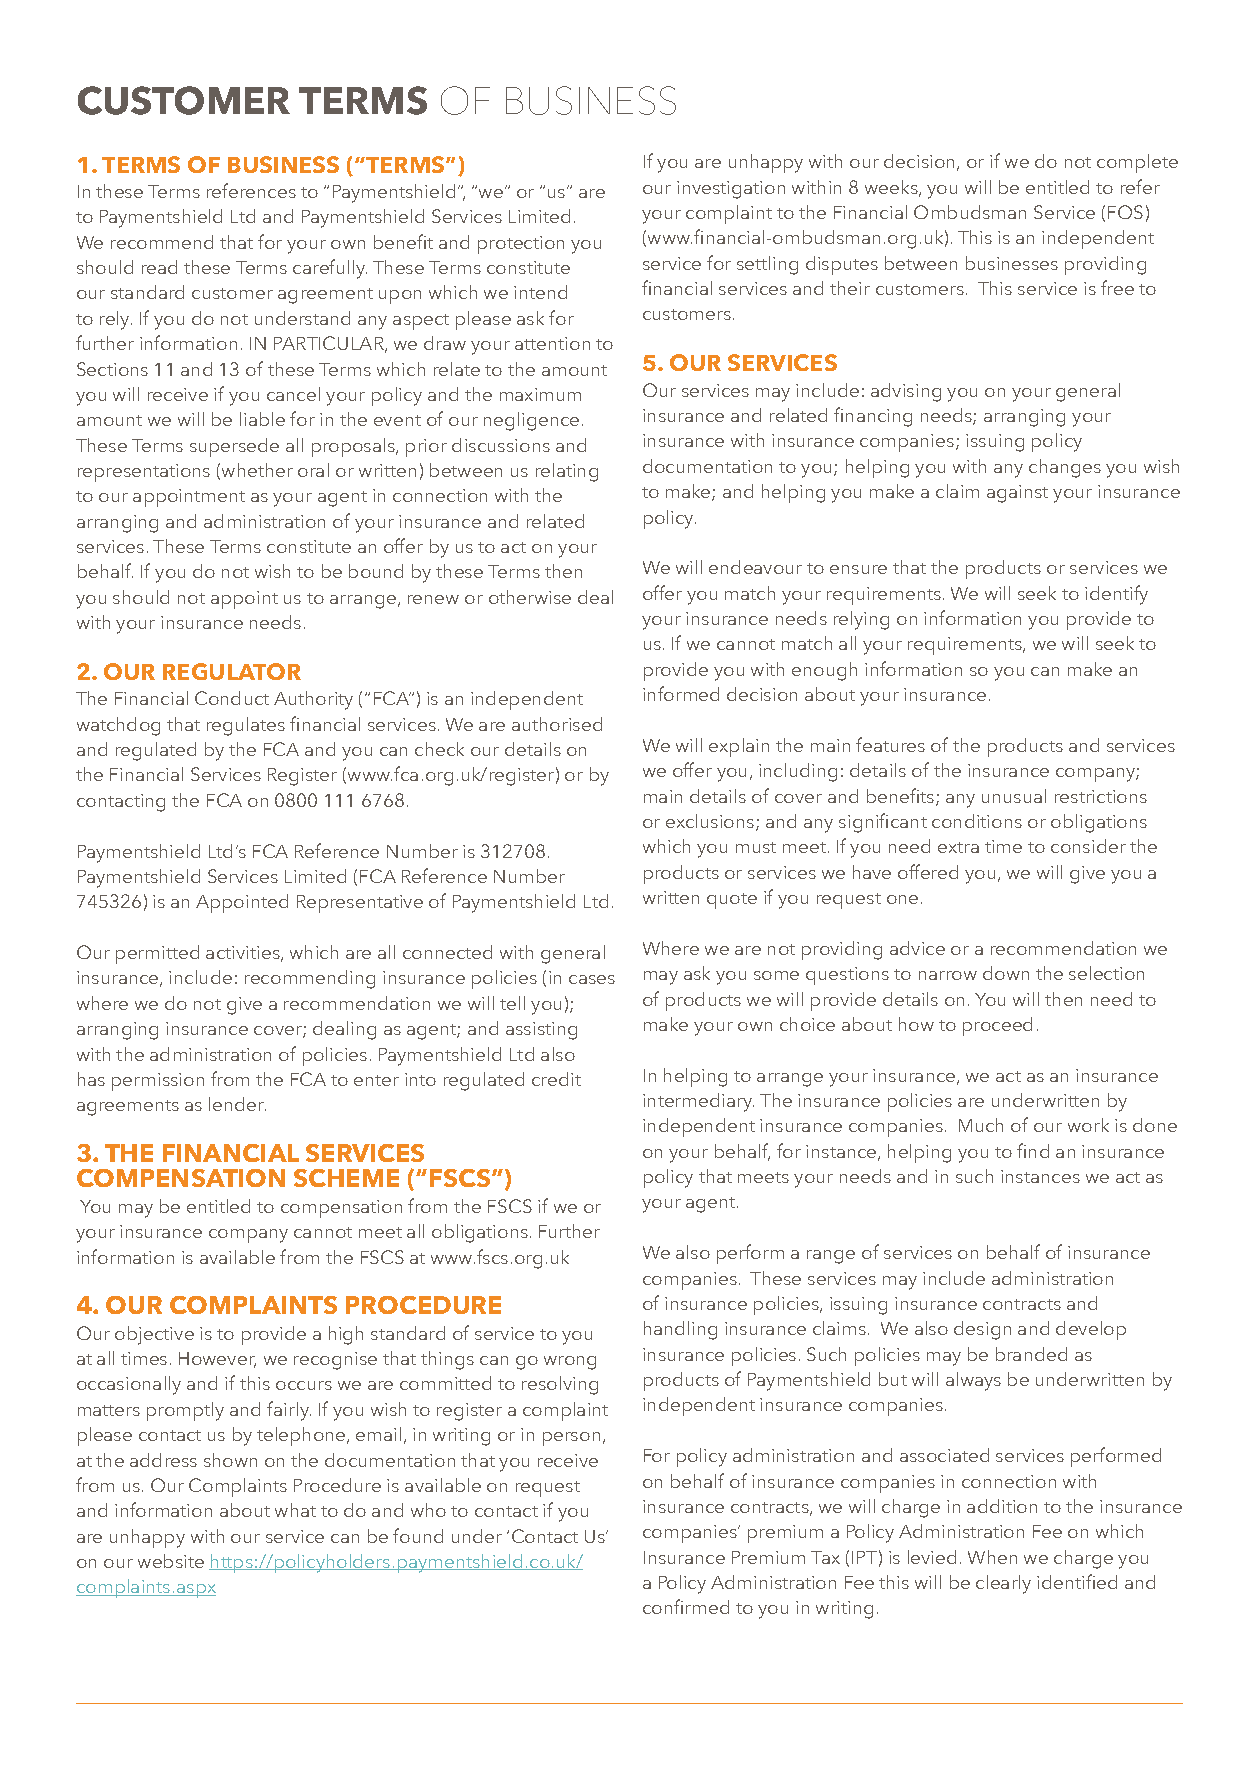  I want to click on identify, so click(1116, 595).
